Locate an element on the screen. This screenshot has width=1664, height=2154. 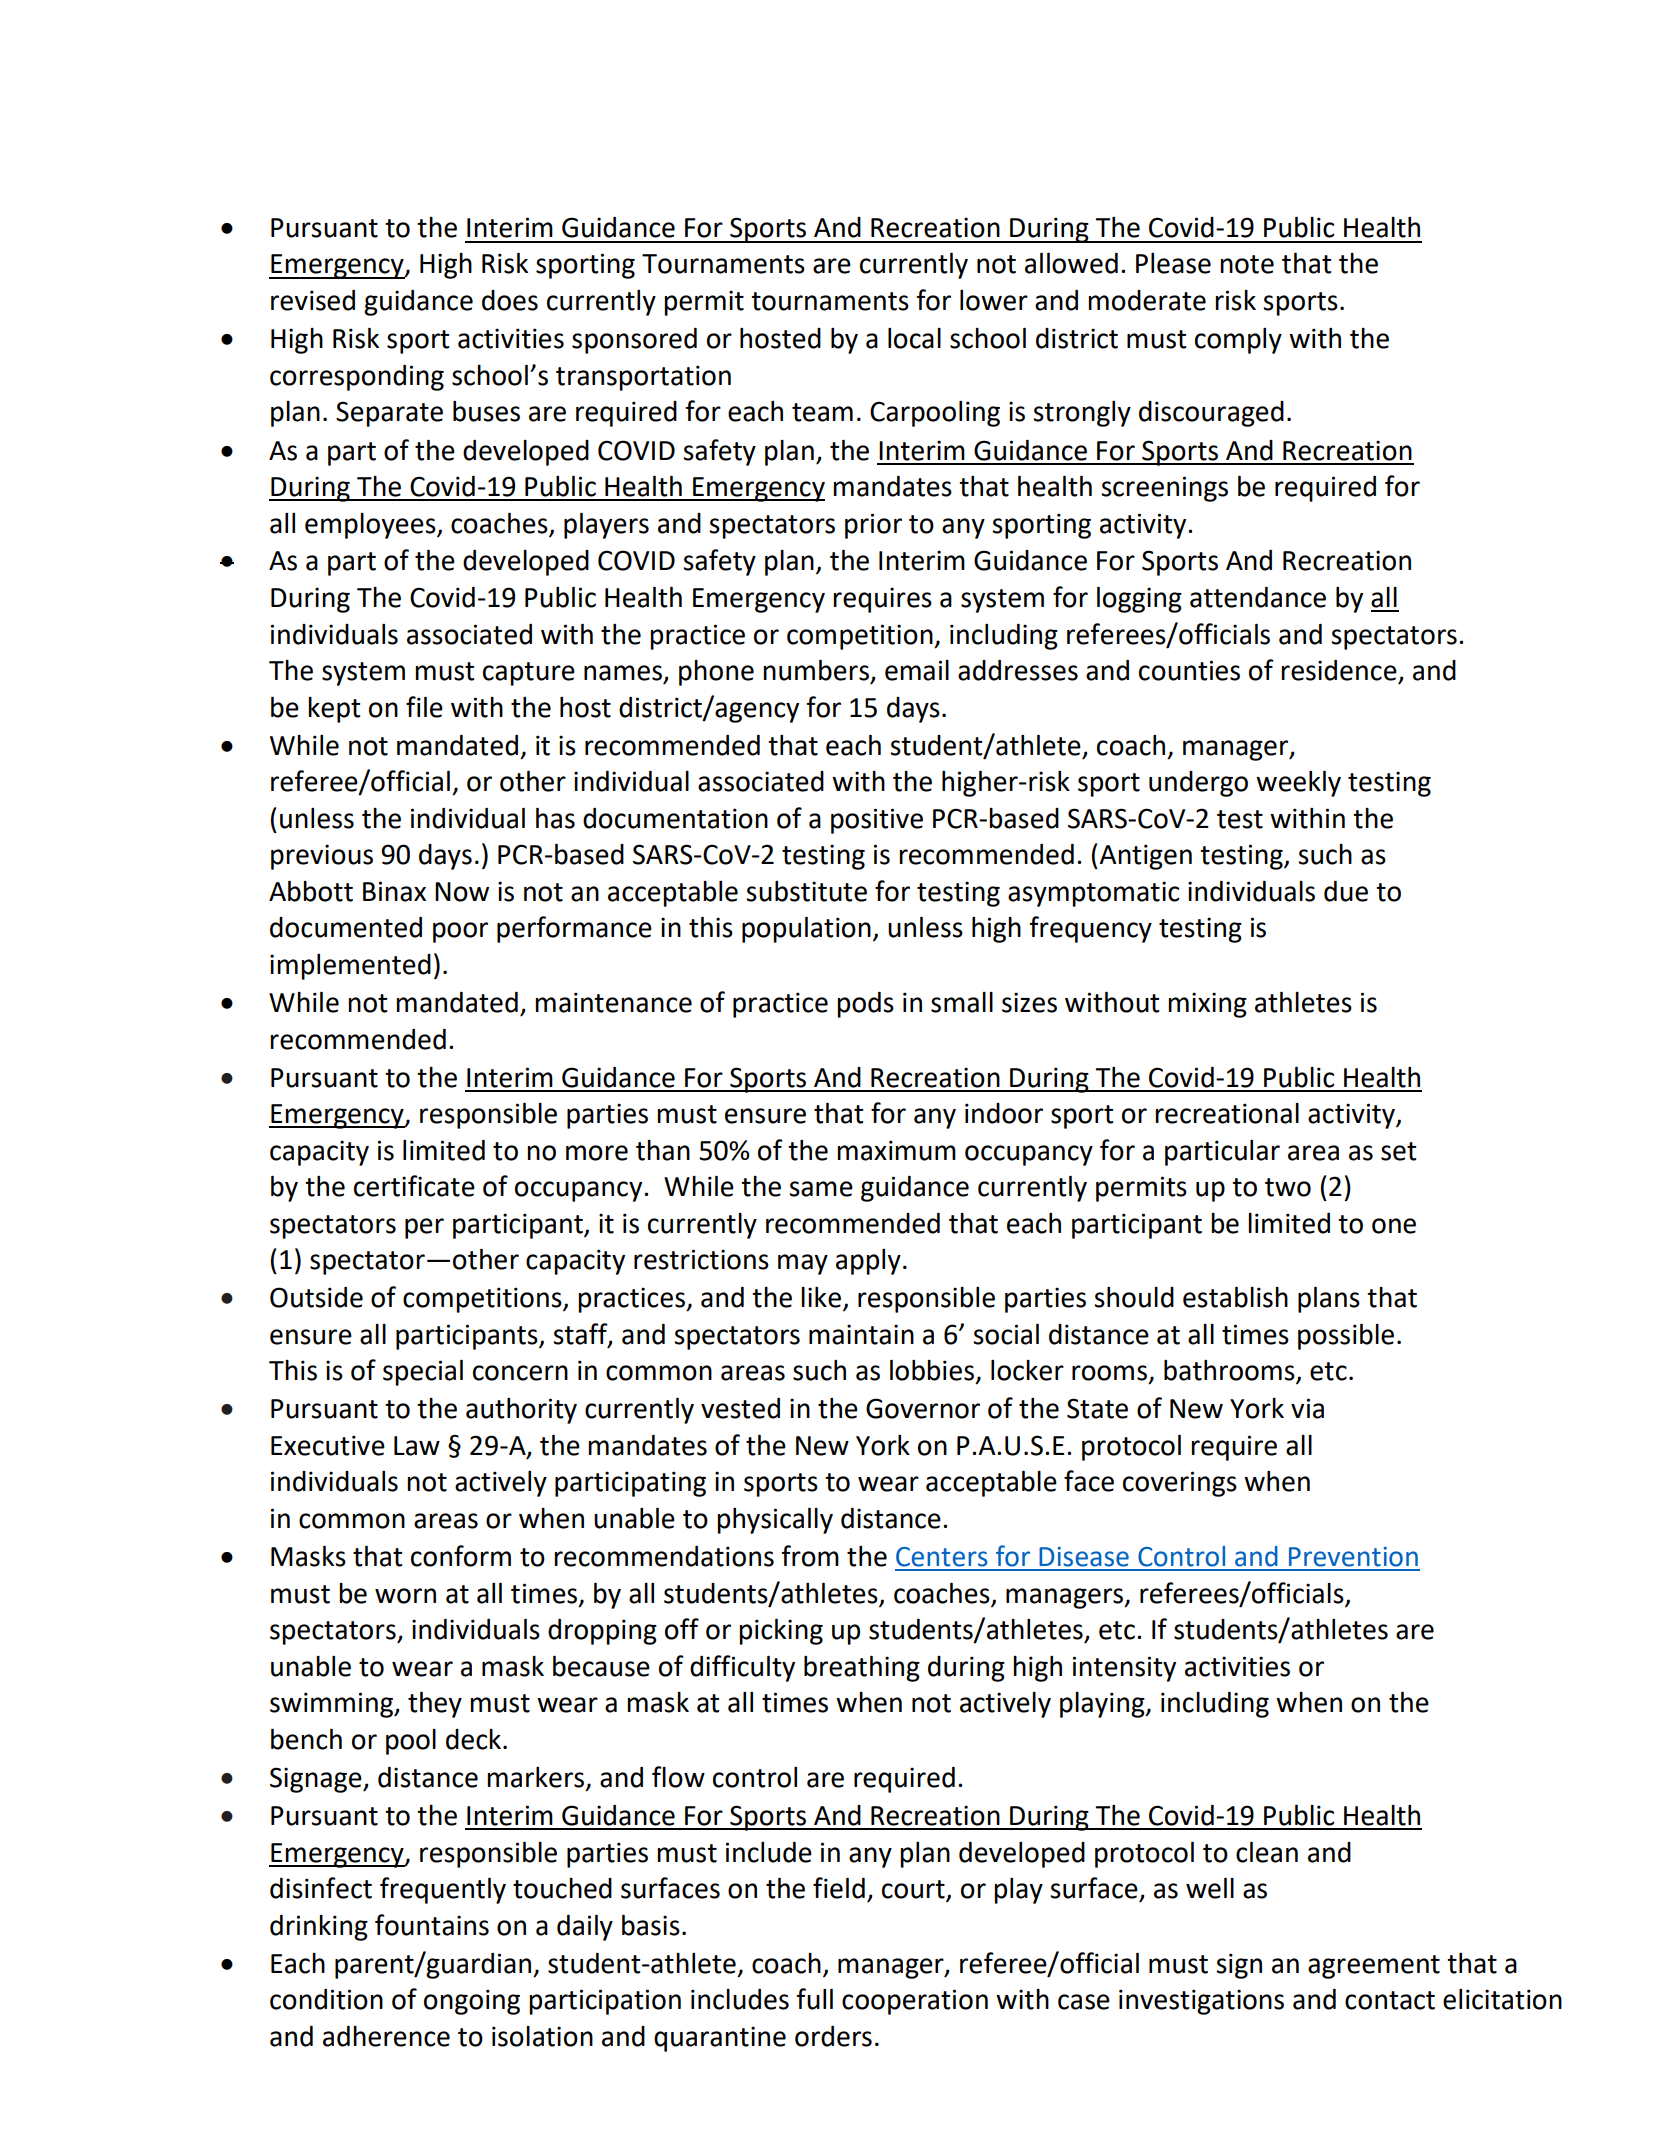
certificate is located at coordinates (414, 1186).
